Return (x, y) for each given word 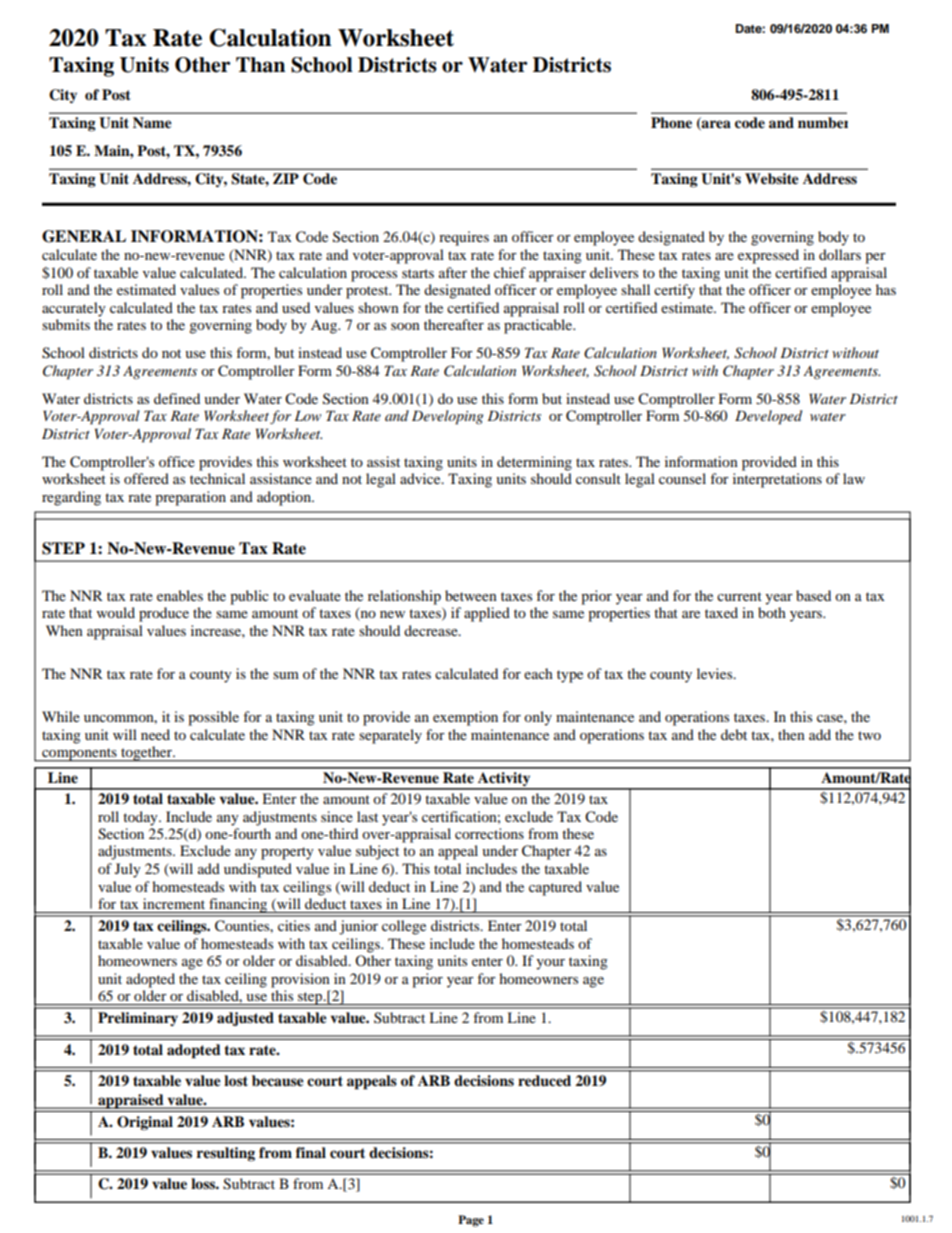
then (791, 734)
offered (146, 478)
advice (421, 478)
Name (152, 123)
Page (471, 1221)
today (141, 818)
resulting (226, 1154)
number (823, 123)
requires (464, 238)
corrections (489, 833)
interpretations (777, 480)
